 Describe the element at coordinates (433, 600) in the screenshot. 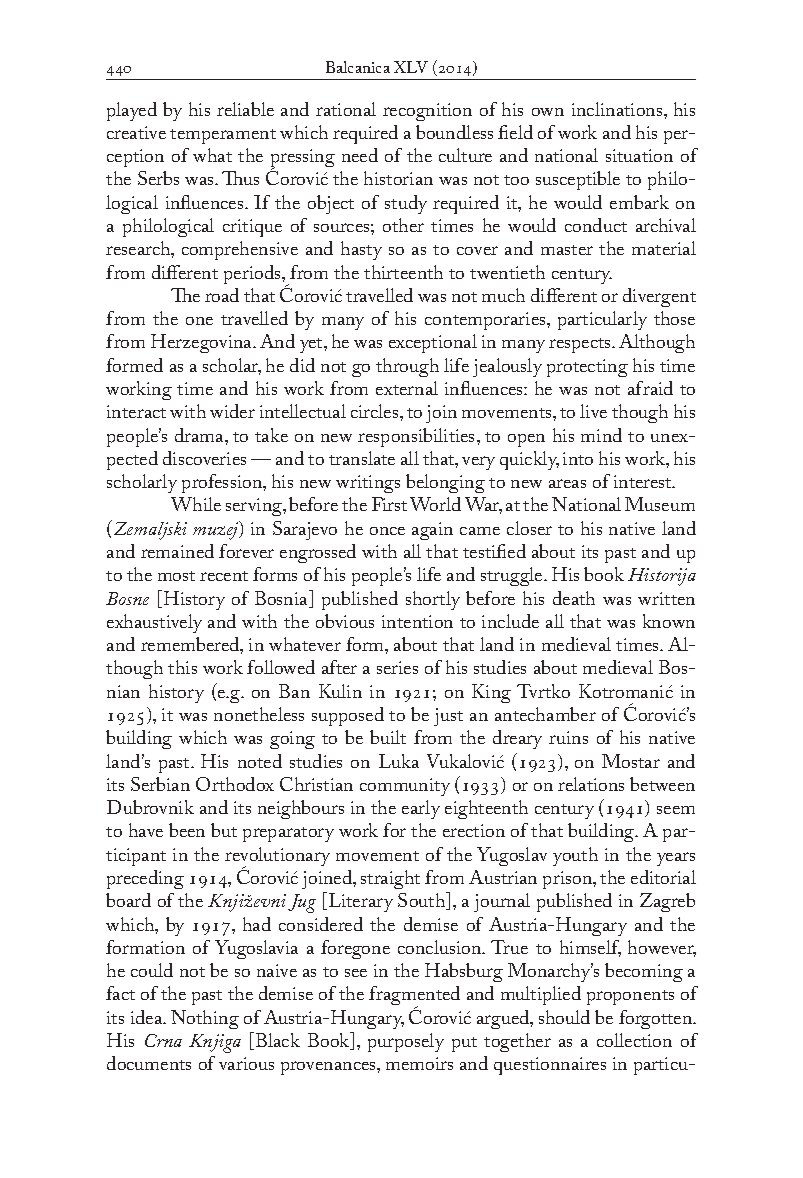

I see `shortly` at that location.
